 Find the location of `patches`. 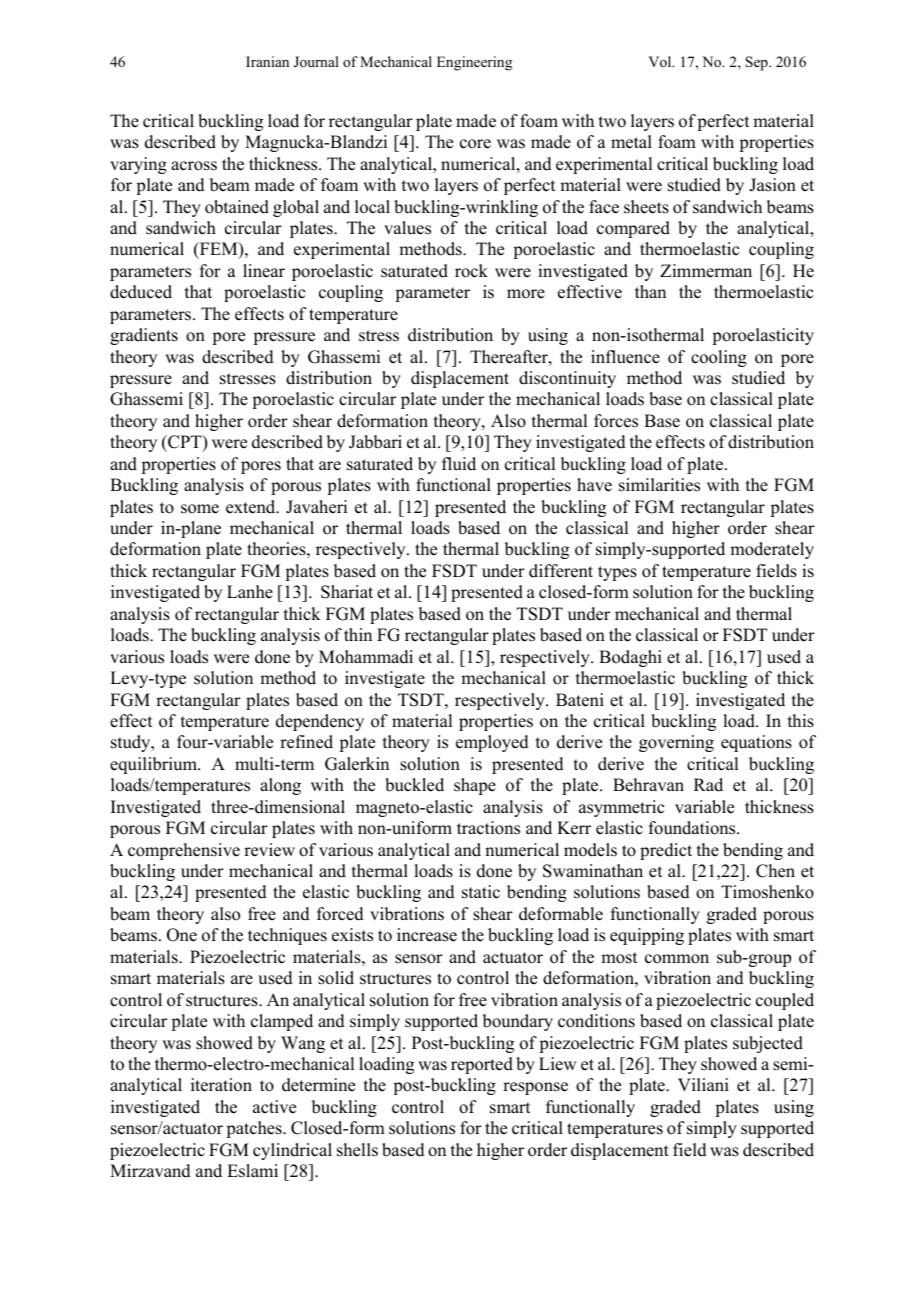

patches is located at coordinates (255, 1129).
